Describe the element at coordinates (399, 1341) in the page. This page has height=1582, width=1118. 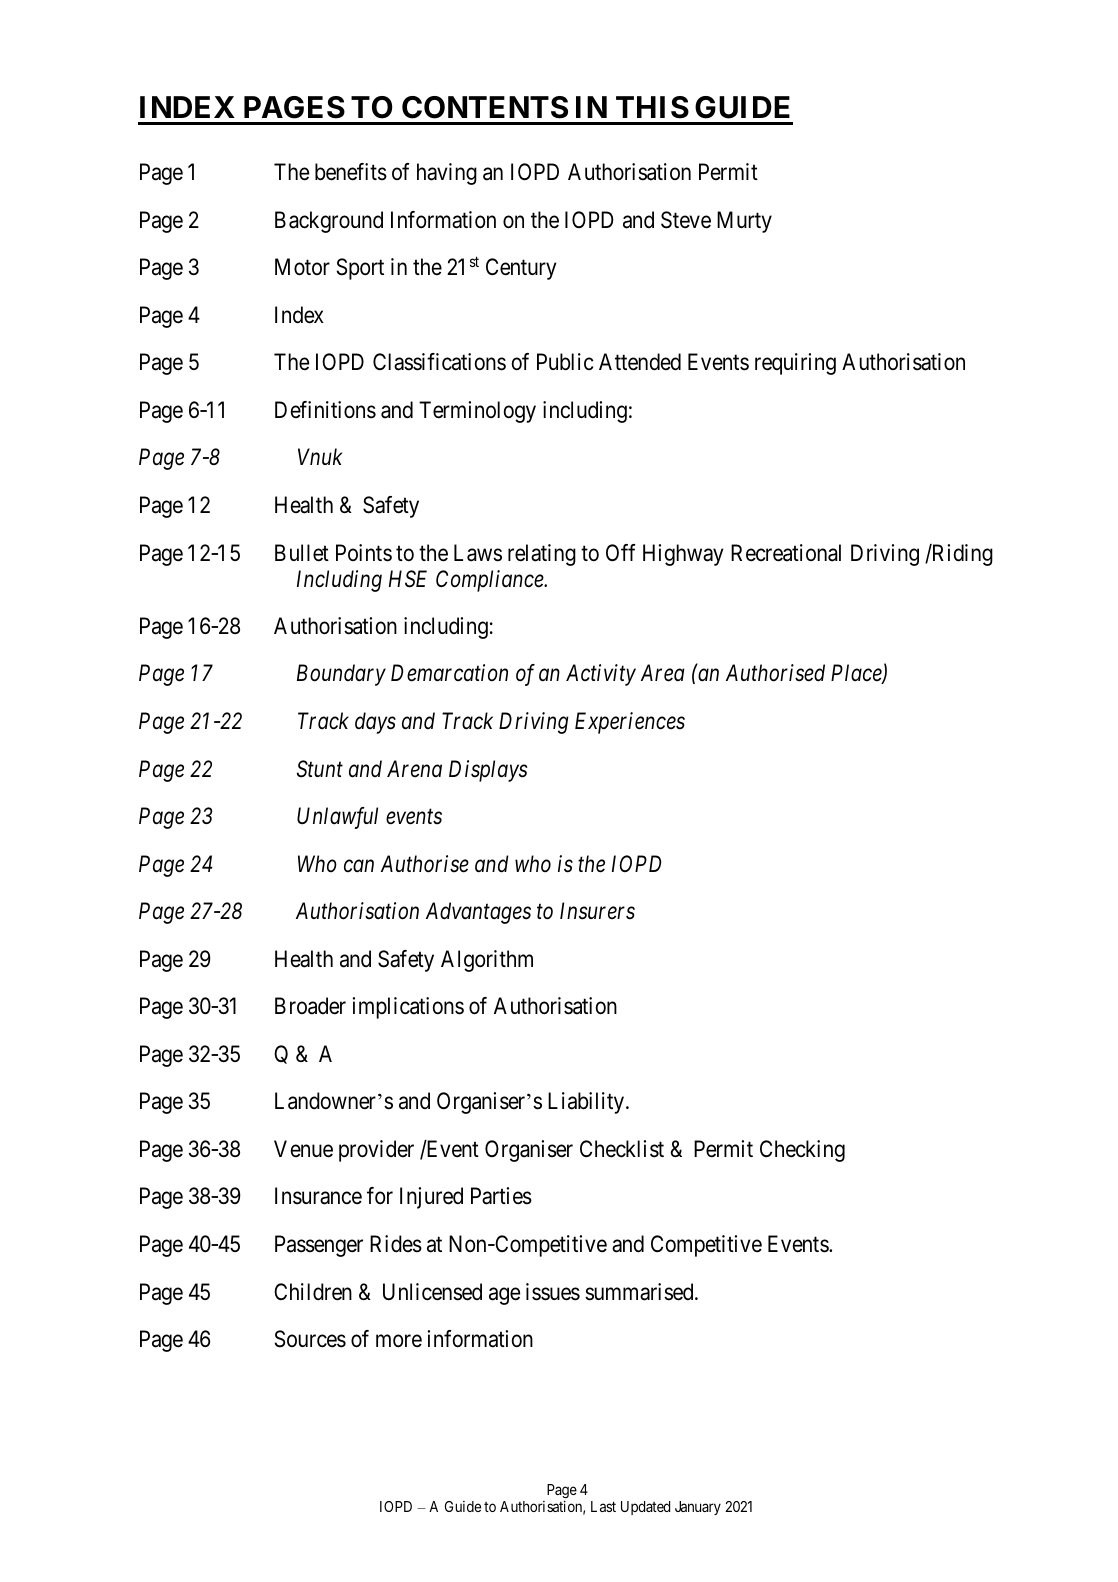
I see `more` at that location.
